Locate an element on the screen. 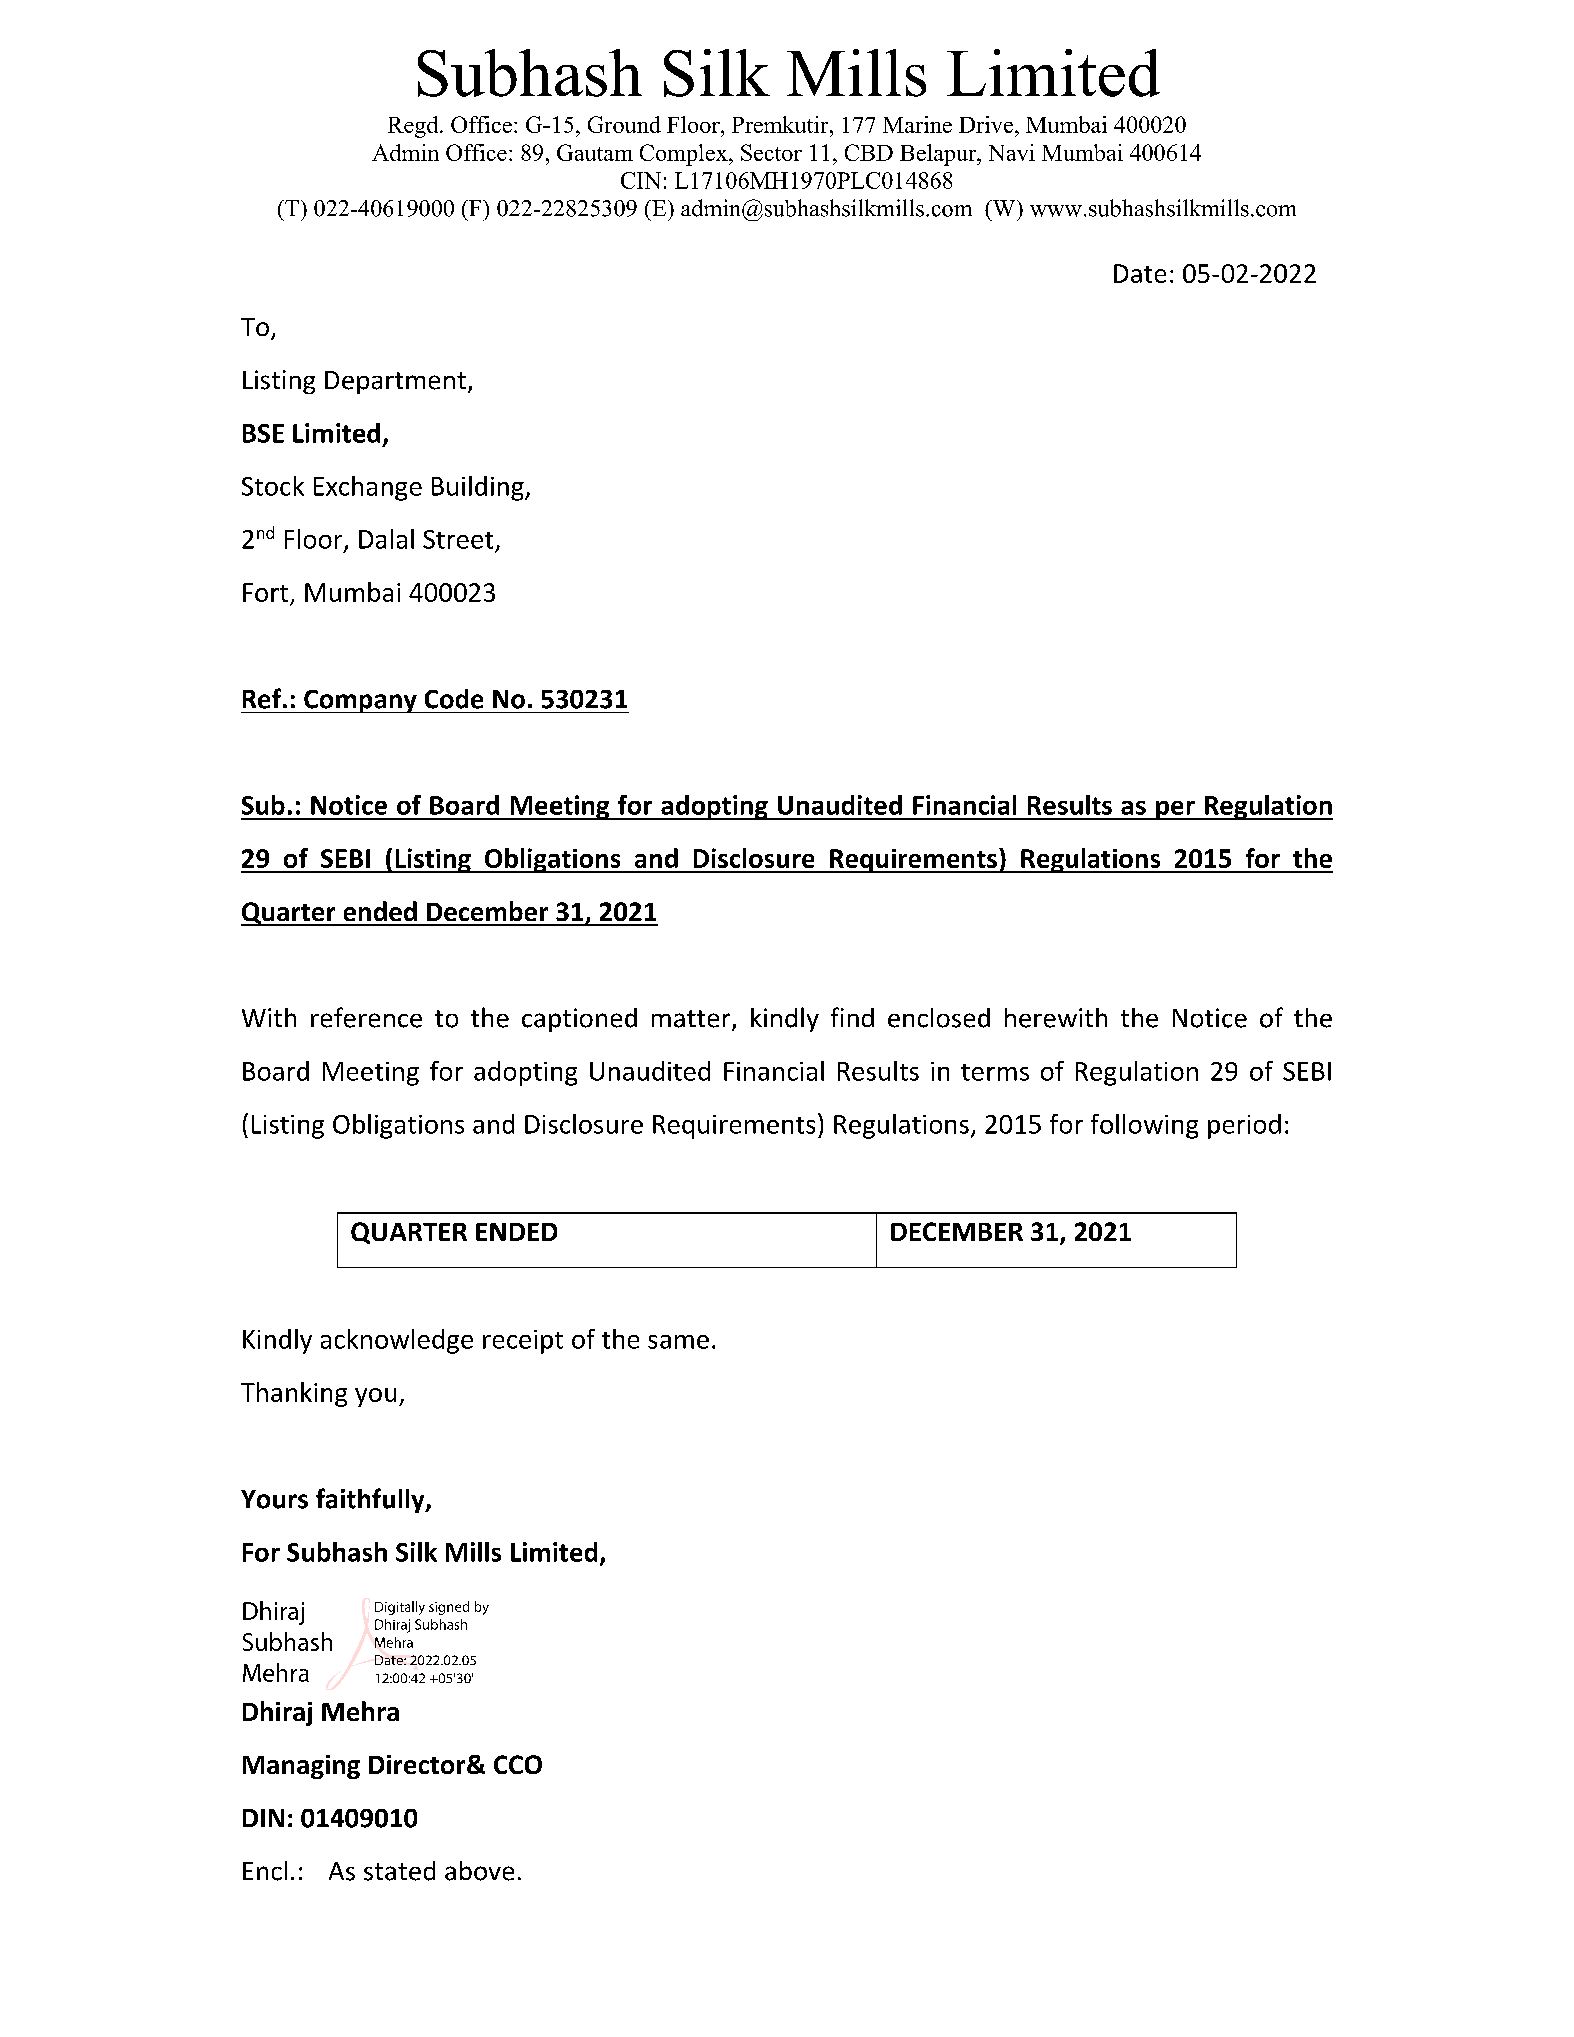 Image resolution: width=1574 pixels, height=2037 pixels. following is located at coordinates (1144, 1126).
